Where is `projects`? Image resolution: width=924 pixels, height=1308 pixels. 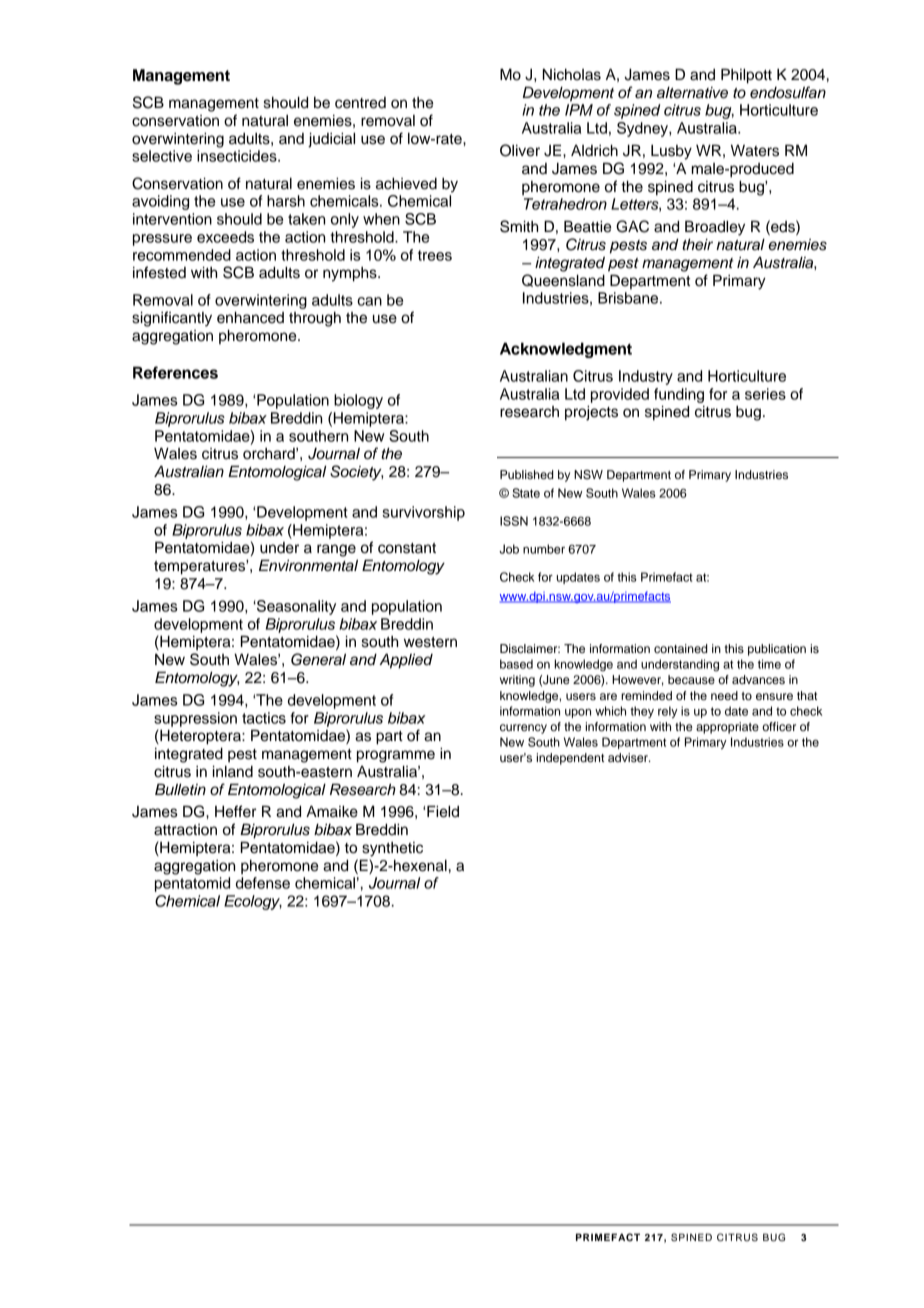
projects is located at coordinates (591, 413).
